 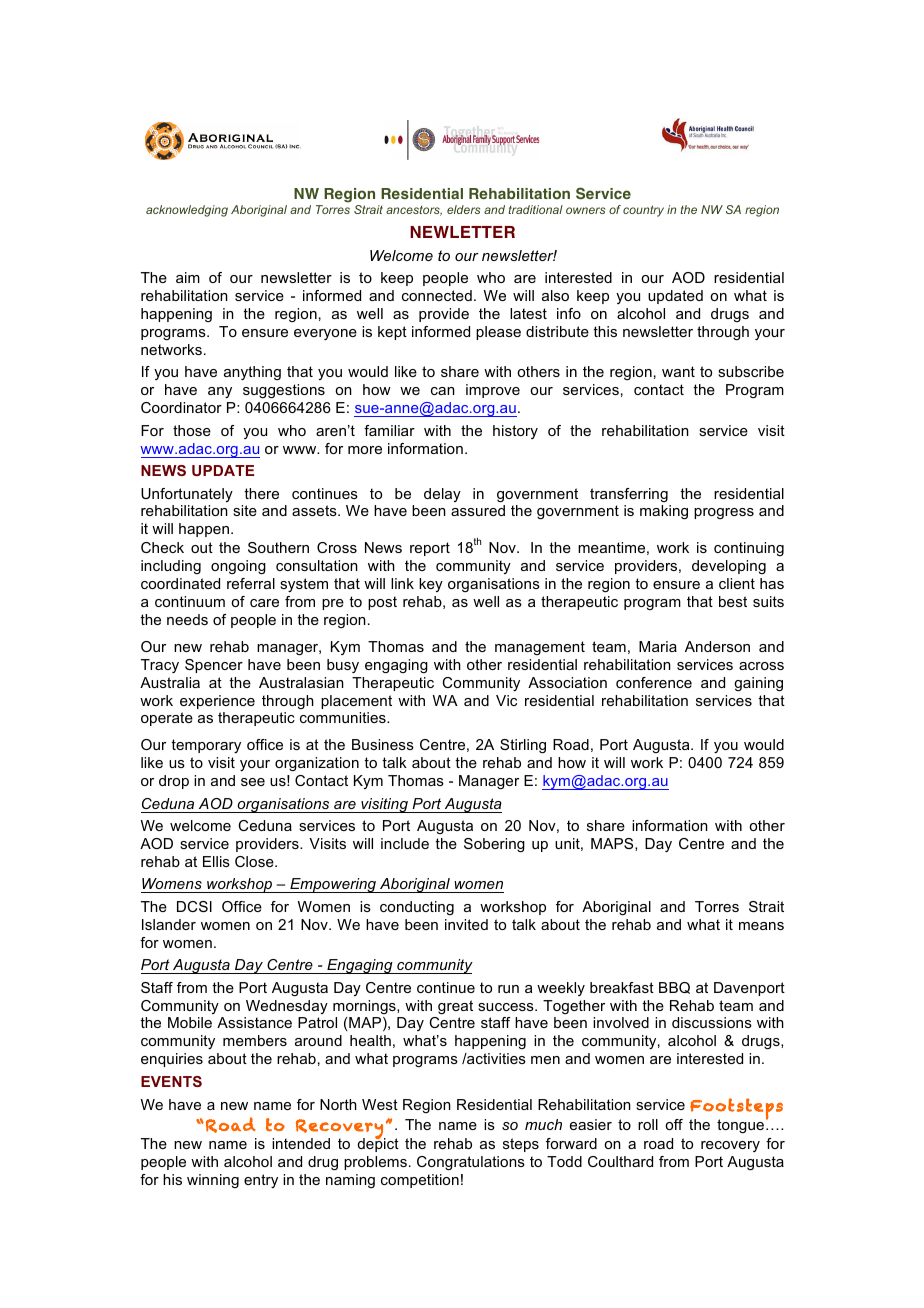 What do you see at coordinates (216, 861) in the page?
I see `Ellis` at bounding box center [216, 861].
